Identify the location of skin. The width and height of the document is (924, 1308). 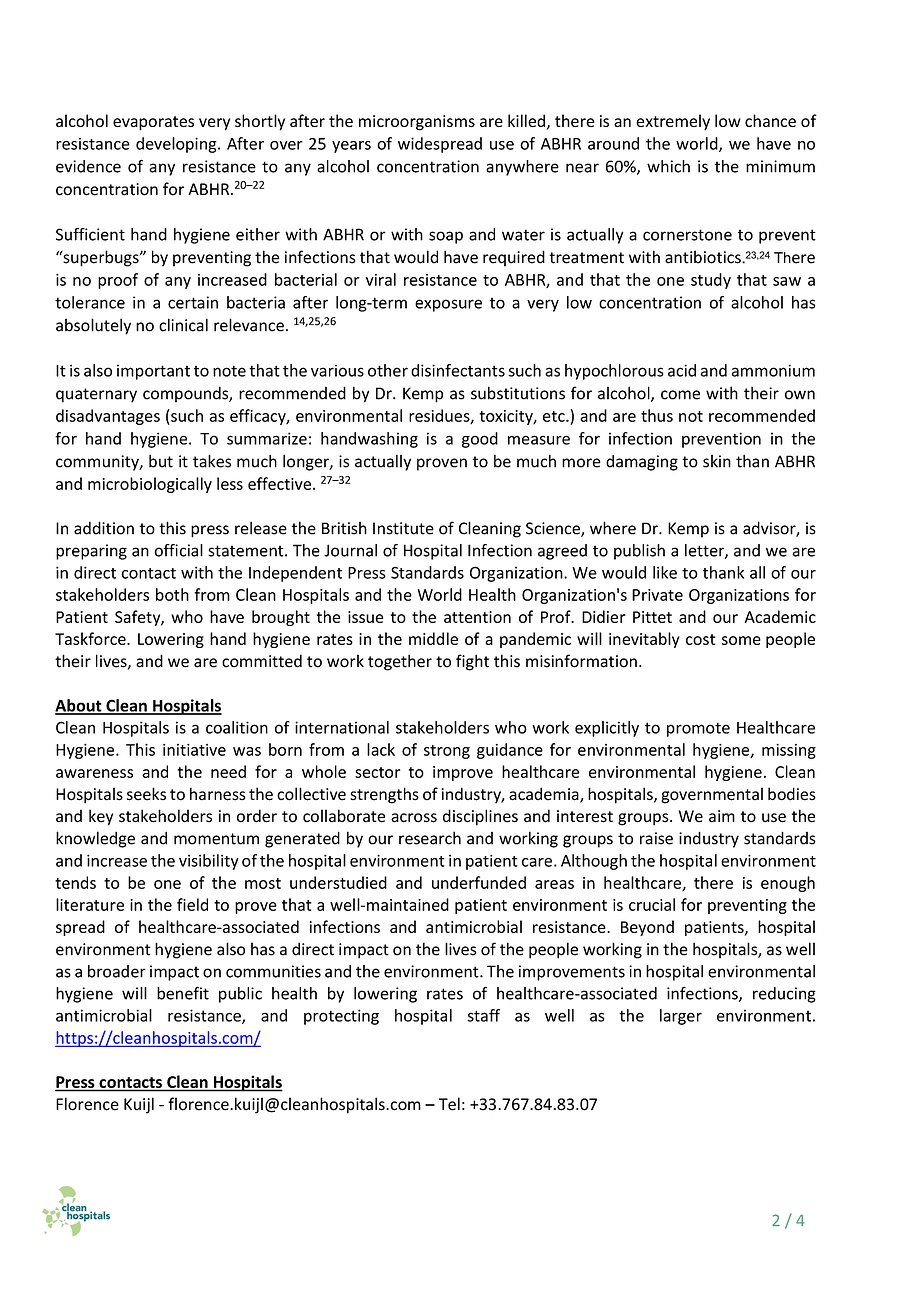
(717, 461).
